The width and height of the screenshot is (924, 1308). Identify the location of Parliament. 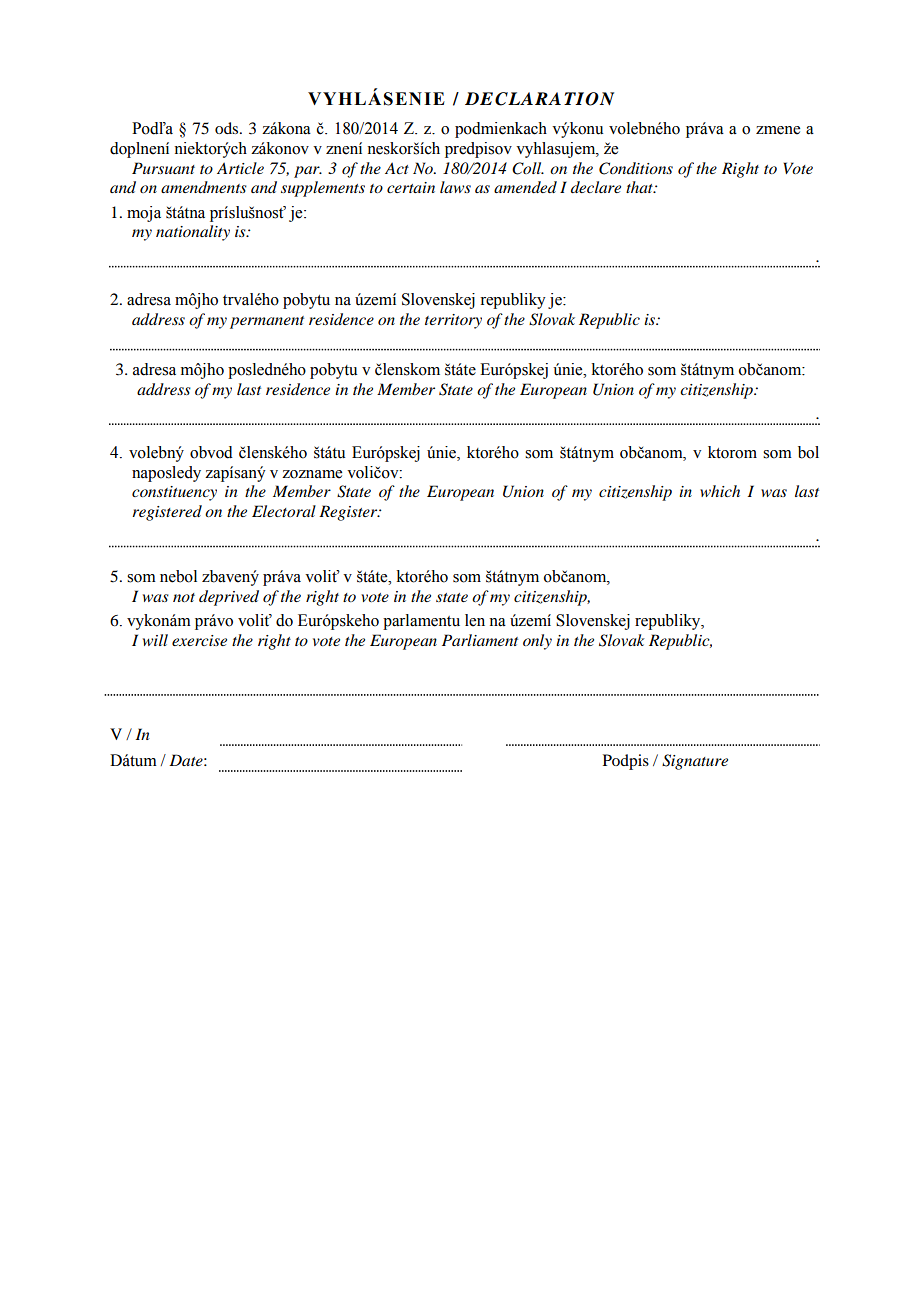
(480, 640).
